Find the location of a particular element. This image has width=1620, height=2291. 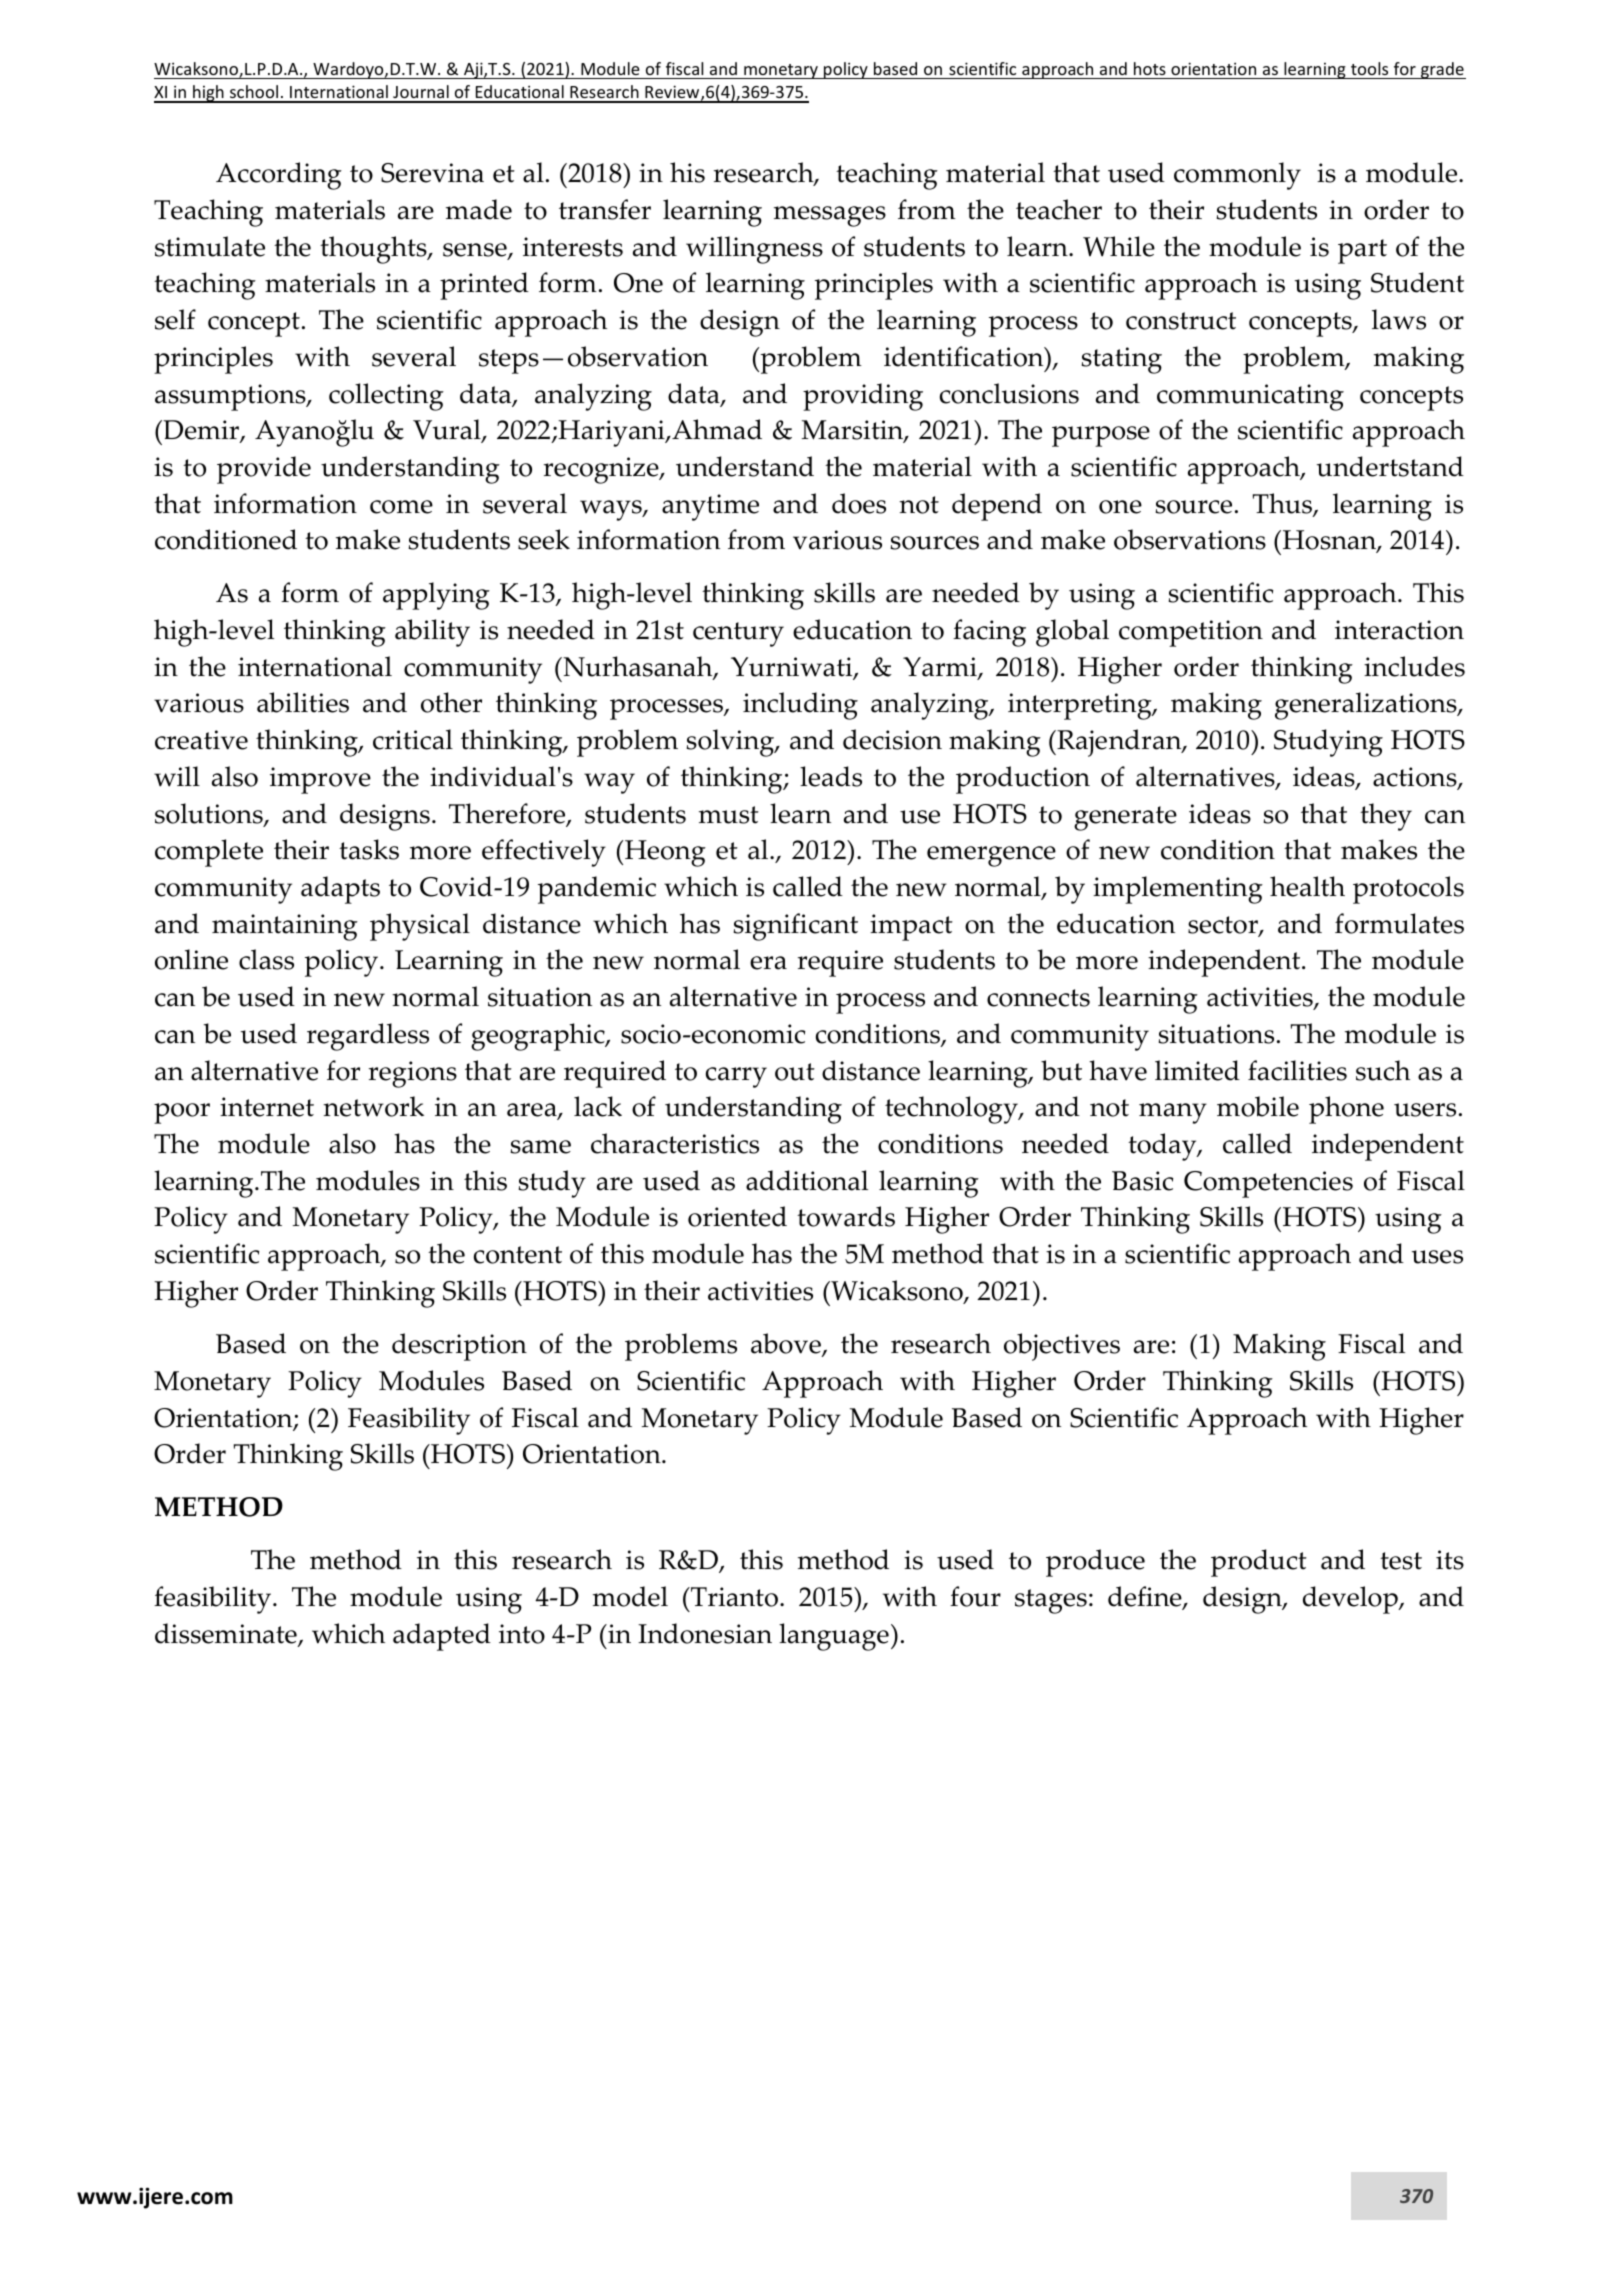

must is located at coordinates (729, 815).
